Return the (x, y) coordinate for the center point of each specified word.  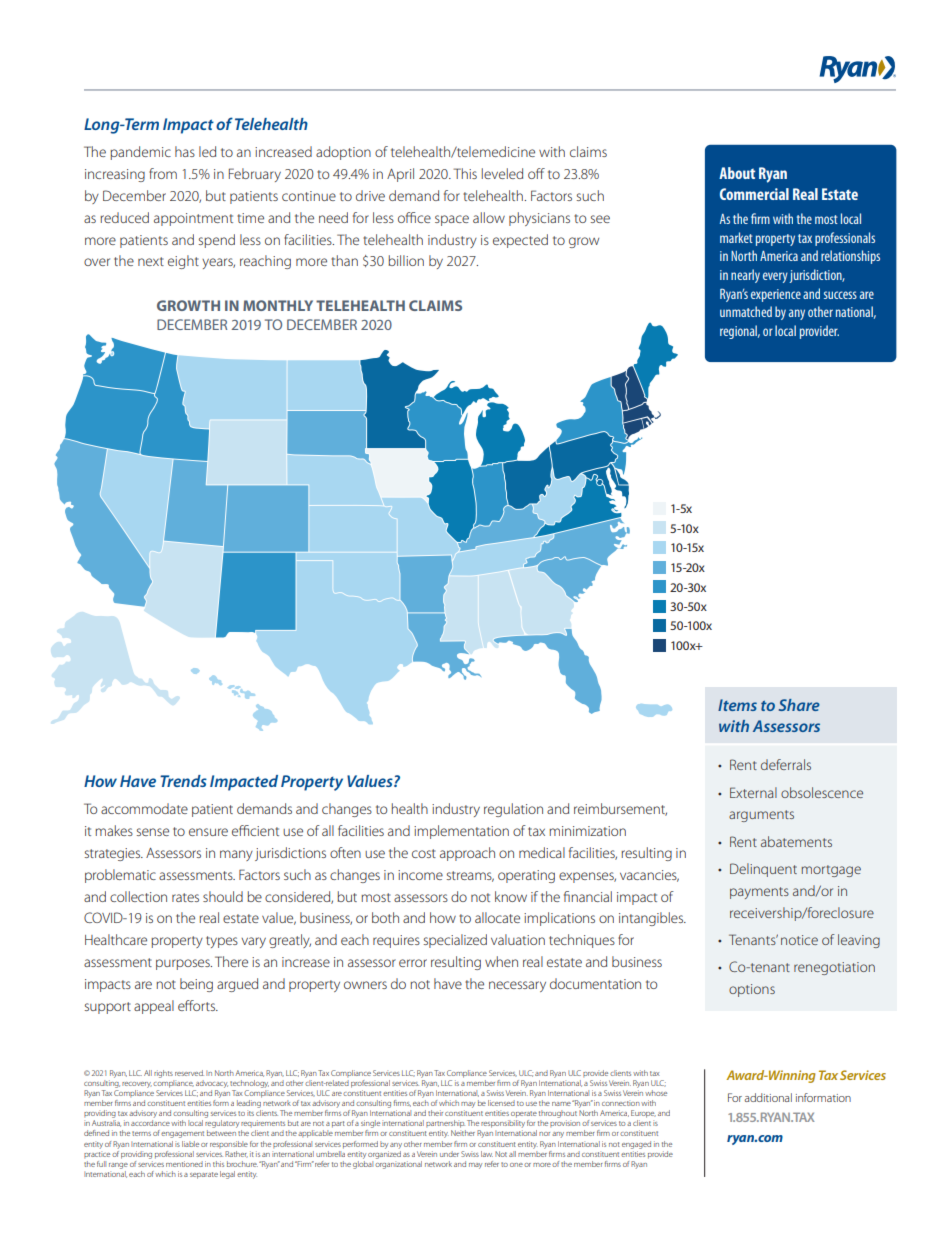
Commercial (754, 194)
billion (406, 260)
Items (737, 705)
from (163, 173)
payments (759, 893)
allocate (497, 917)
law (487, 1154)
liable (190, 1144)
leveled (502, 173)
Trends (183, 781)
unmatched (746, 311)
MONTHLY (278, 305)
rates (185, 897)
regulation (513, 810)
